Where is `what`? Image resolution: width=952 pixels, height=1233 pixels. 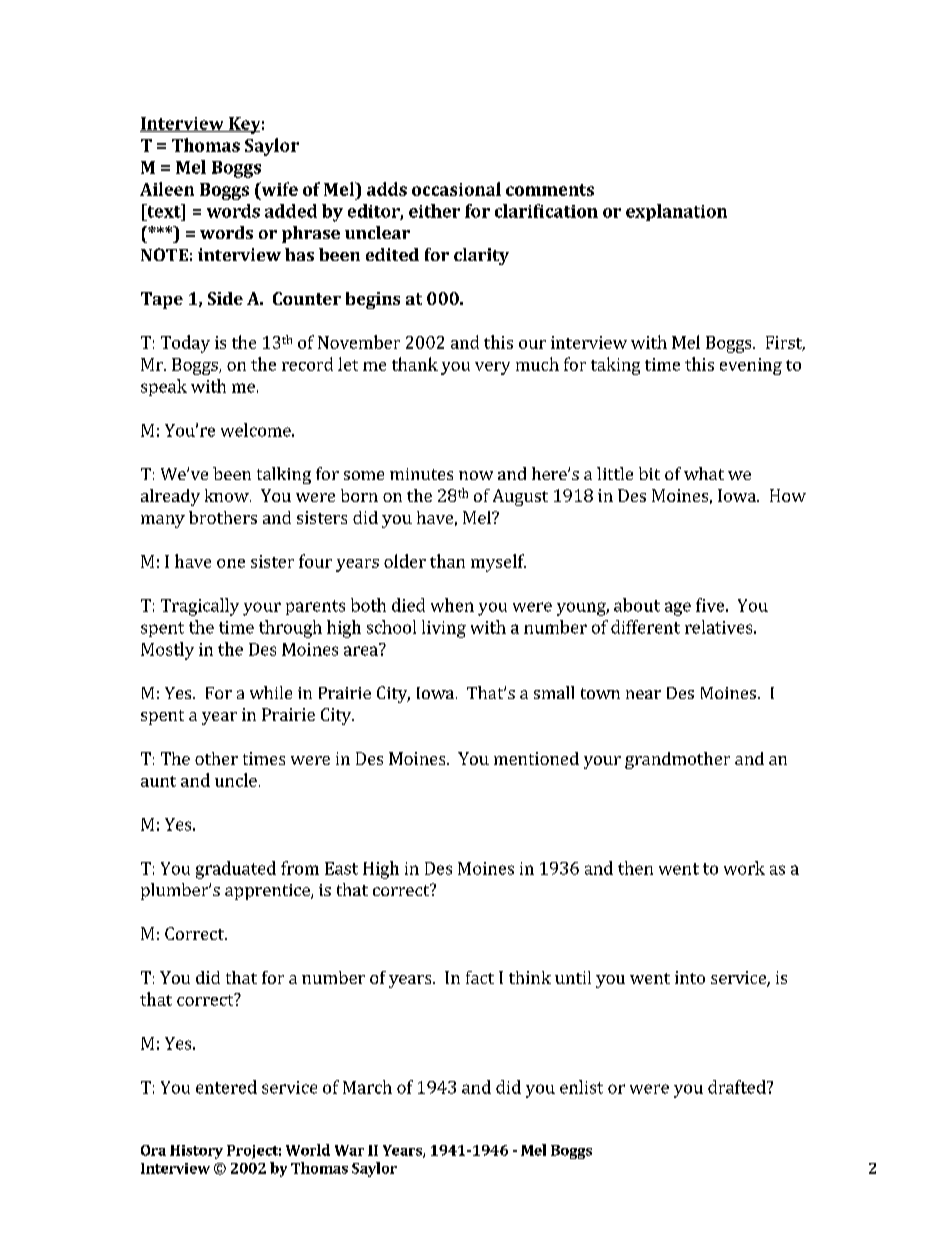 what is located at coordinates (704, 473).
